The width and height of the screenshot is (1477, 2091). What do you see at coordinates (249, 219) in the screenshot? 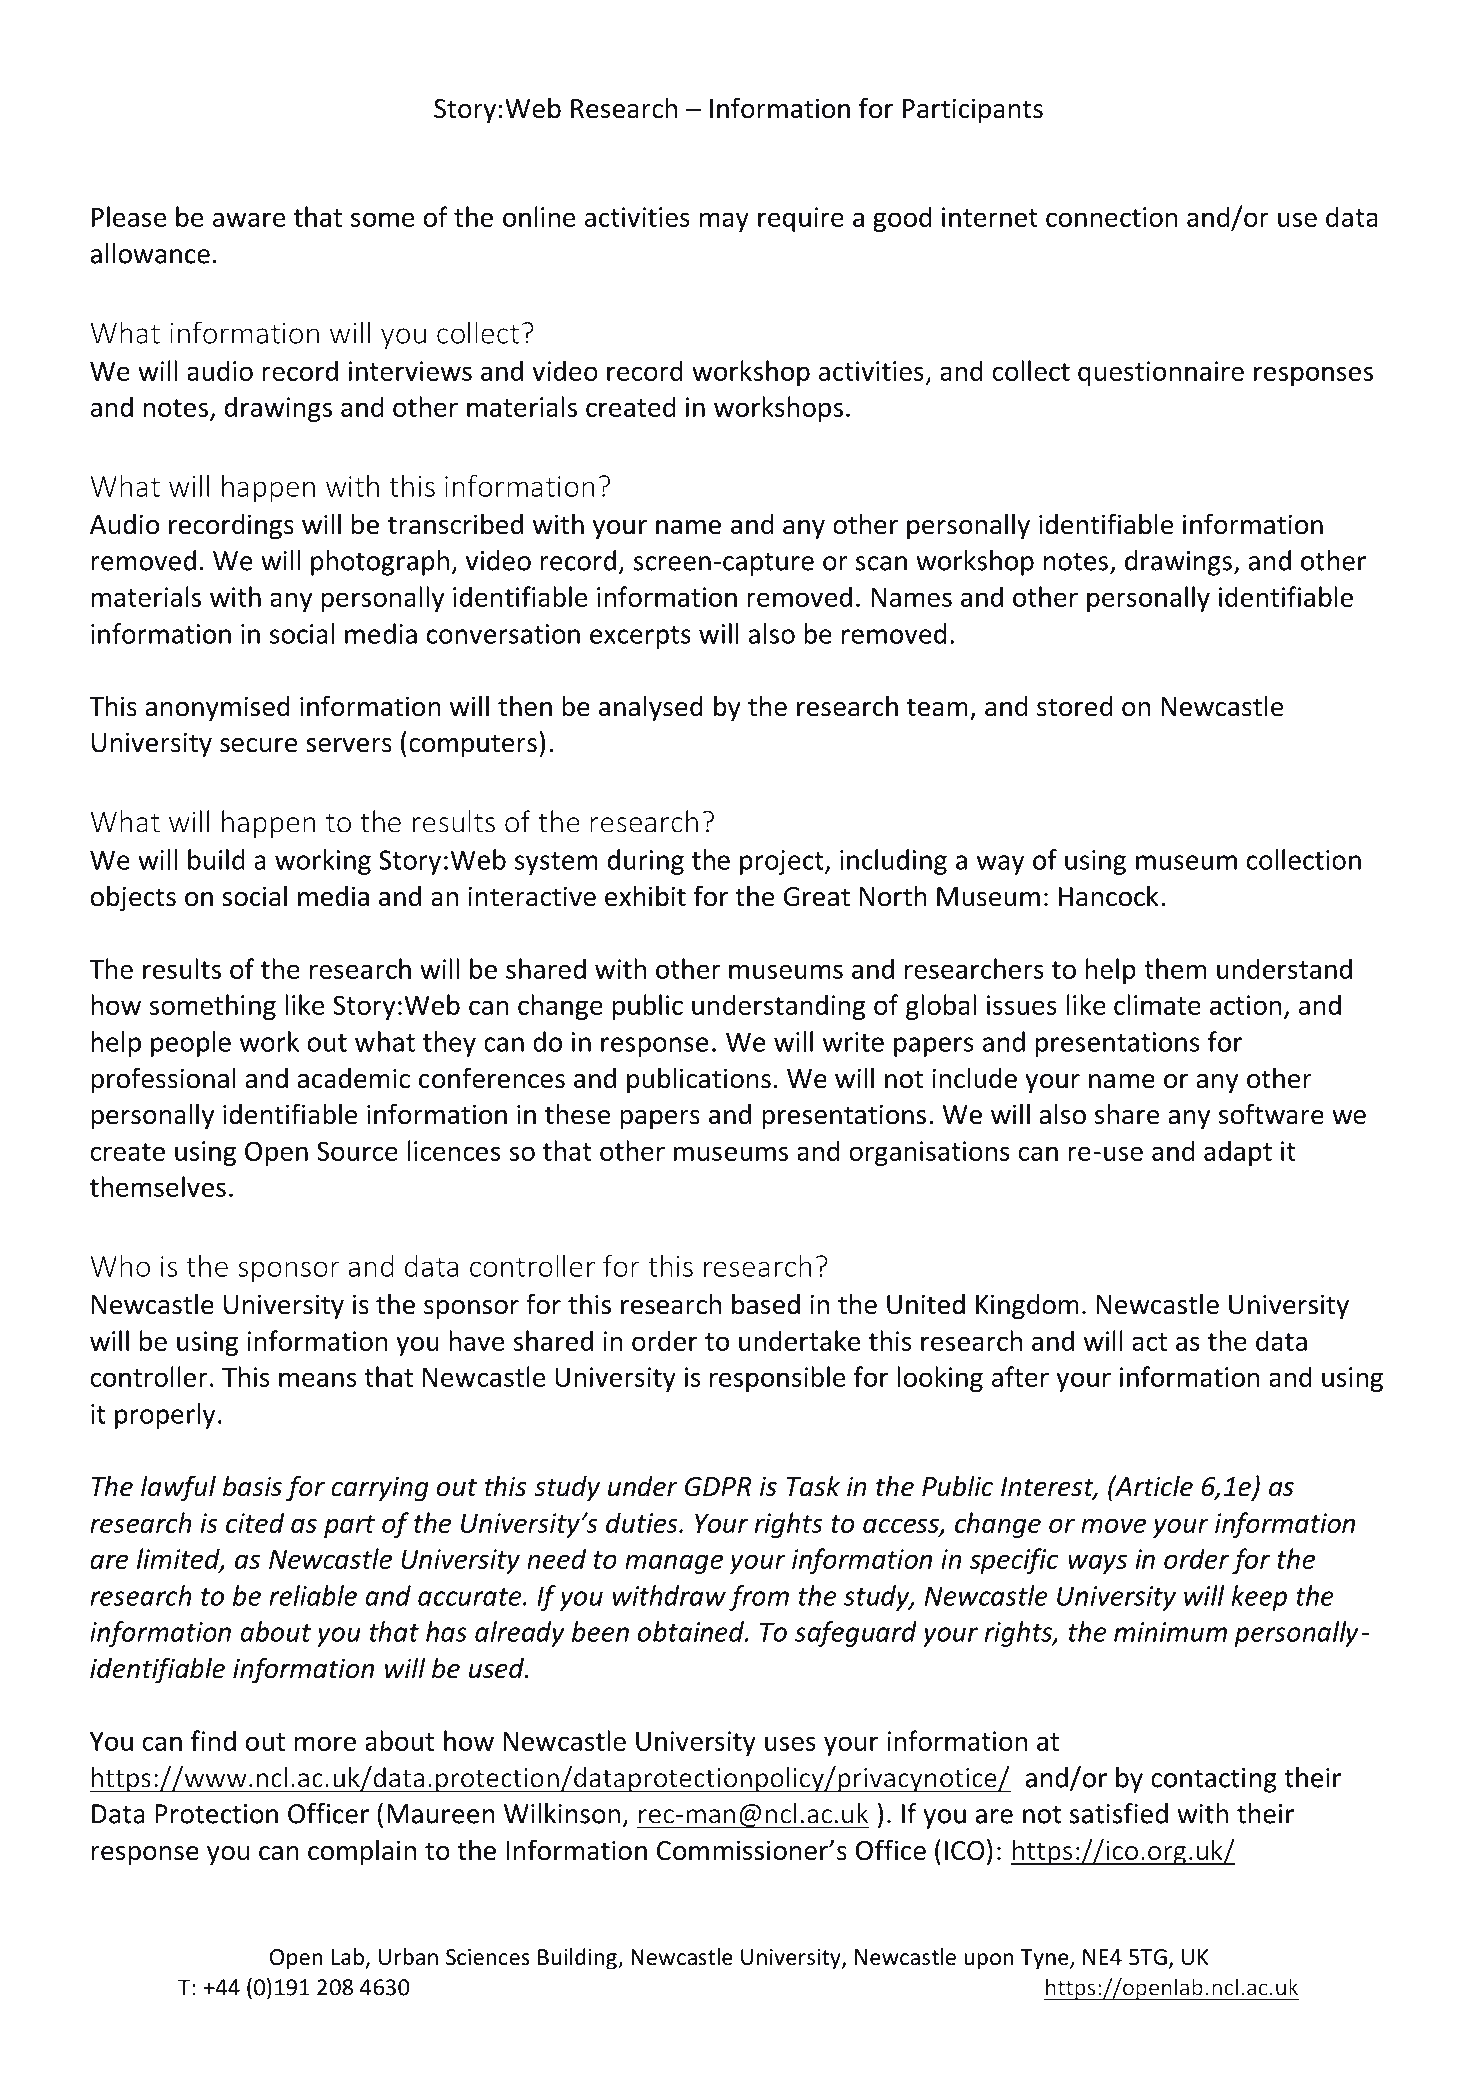
I see `aware` at bounding box center [249, 219].
